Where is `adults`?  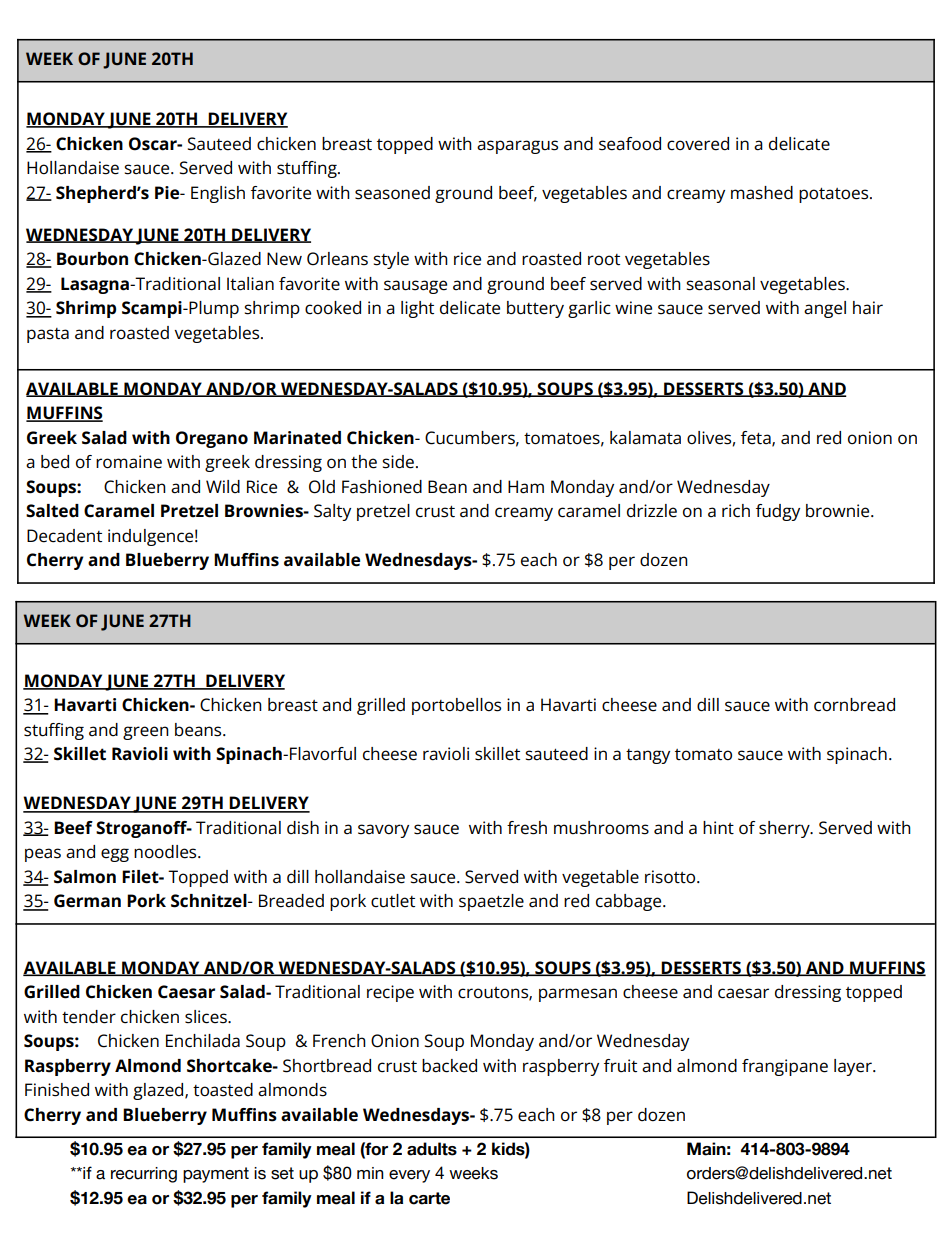
adults is located at coordinates (432, 1149).
